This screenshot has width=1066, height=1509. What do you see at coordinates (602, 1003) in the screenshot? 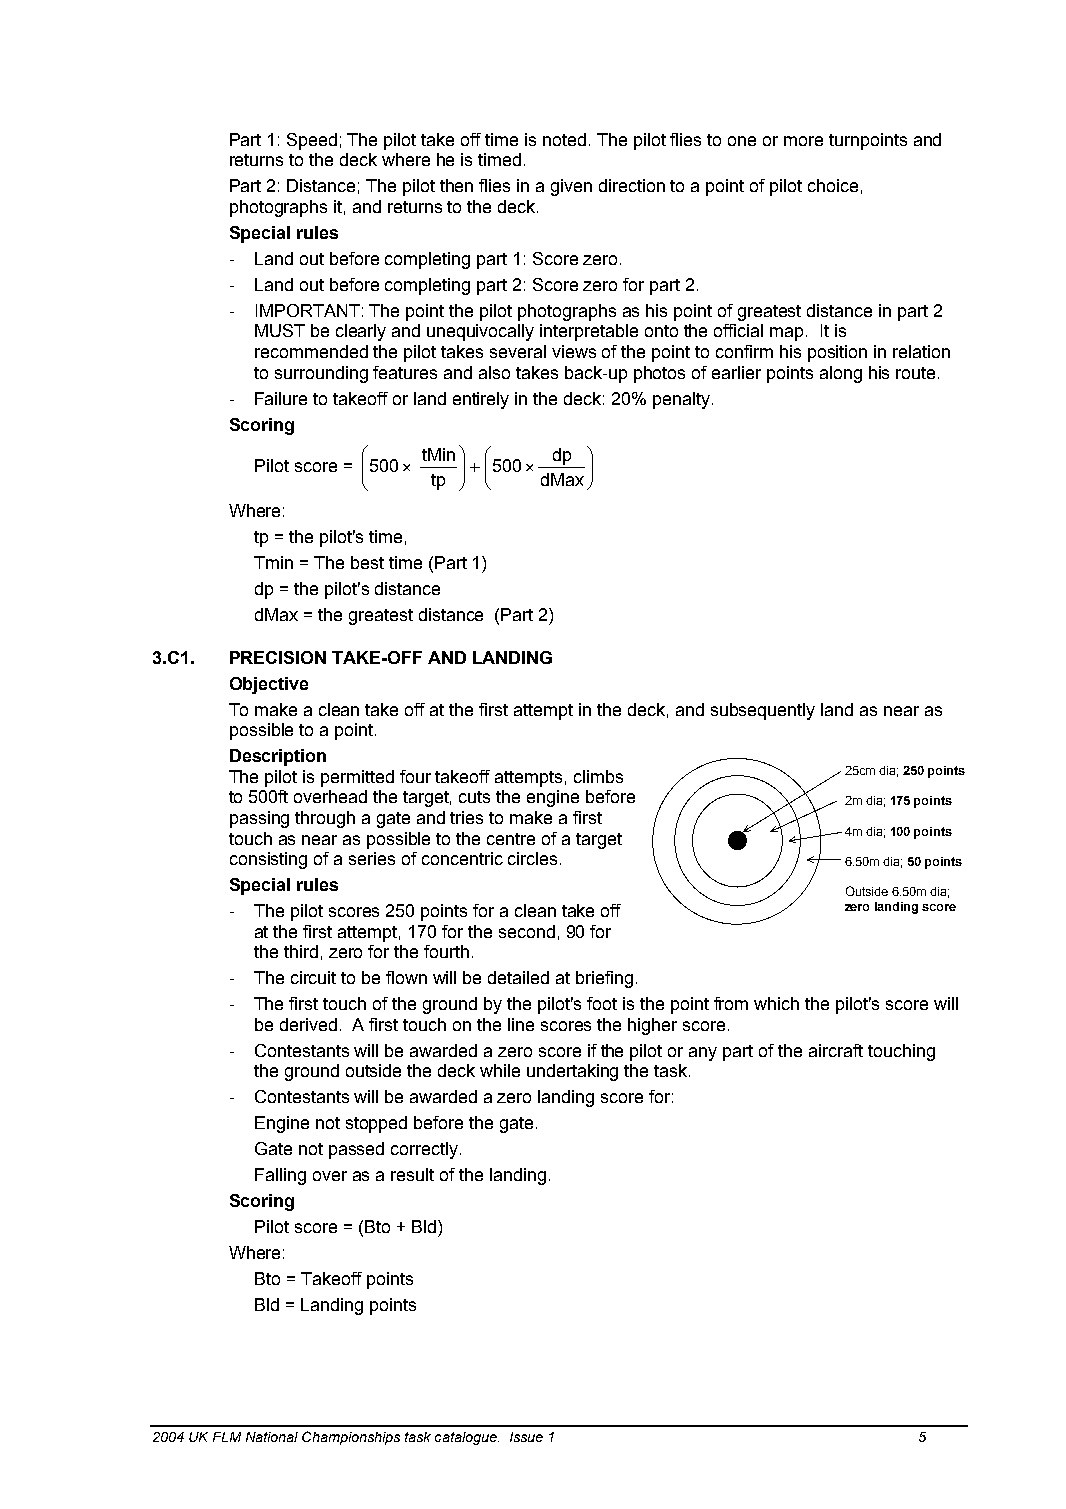
I see `foot` at bounding box center [602, 1003].
